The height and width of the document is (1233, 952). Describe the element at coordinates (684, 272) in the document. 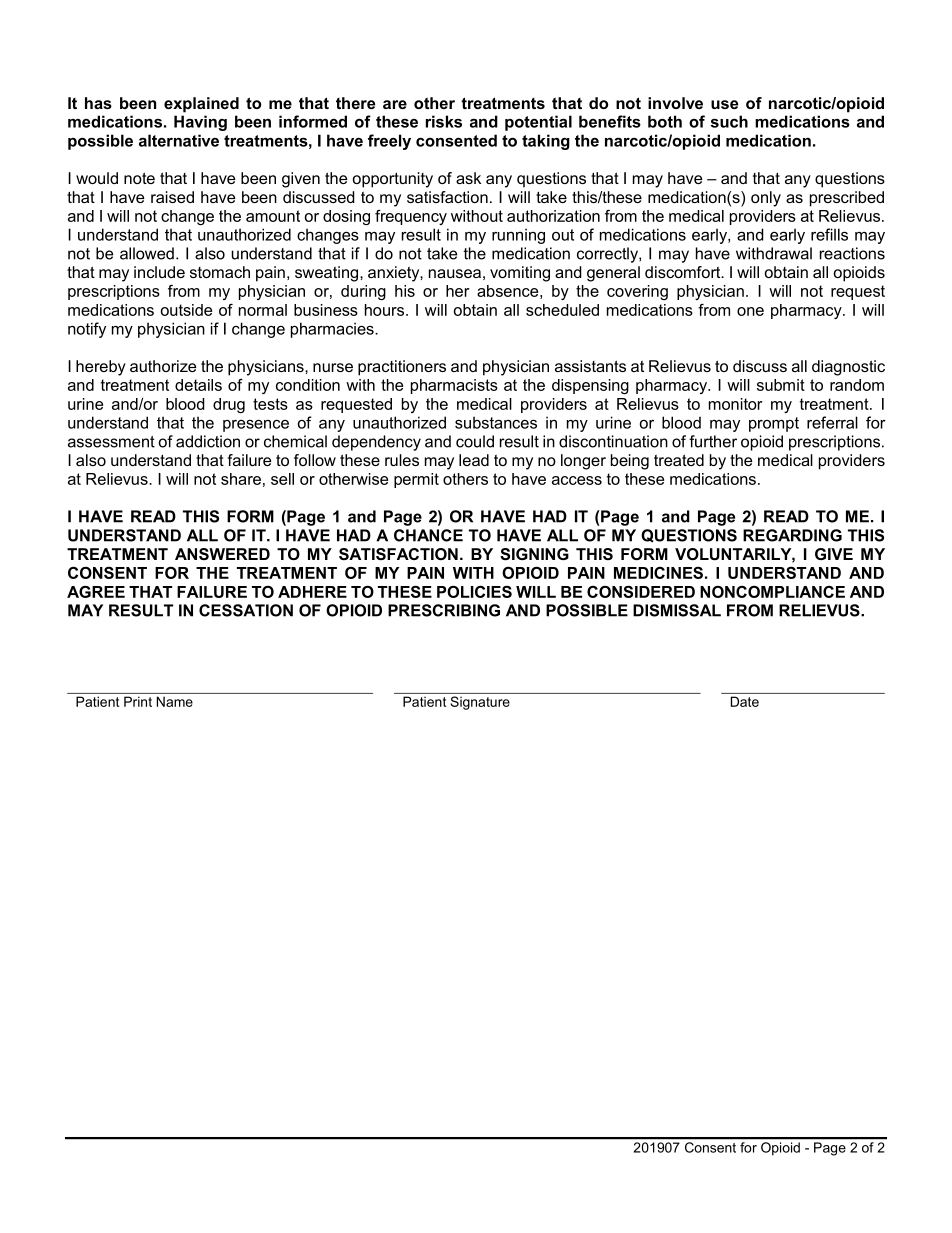

I see `discomfort` at that location.
